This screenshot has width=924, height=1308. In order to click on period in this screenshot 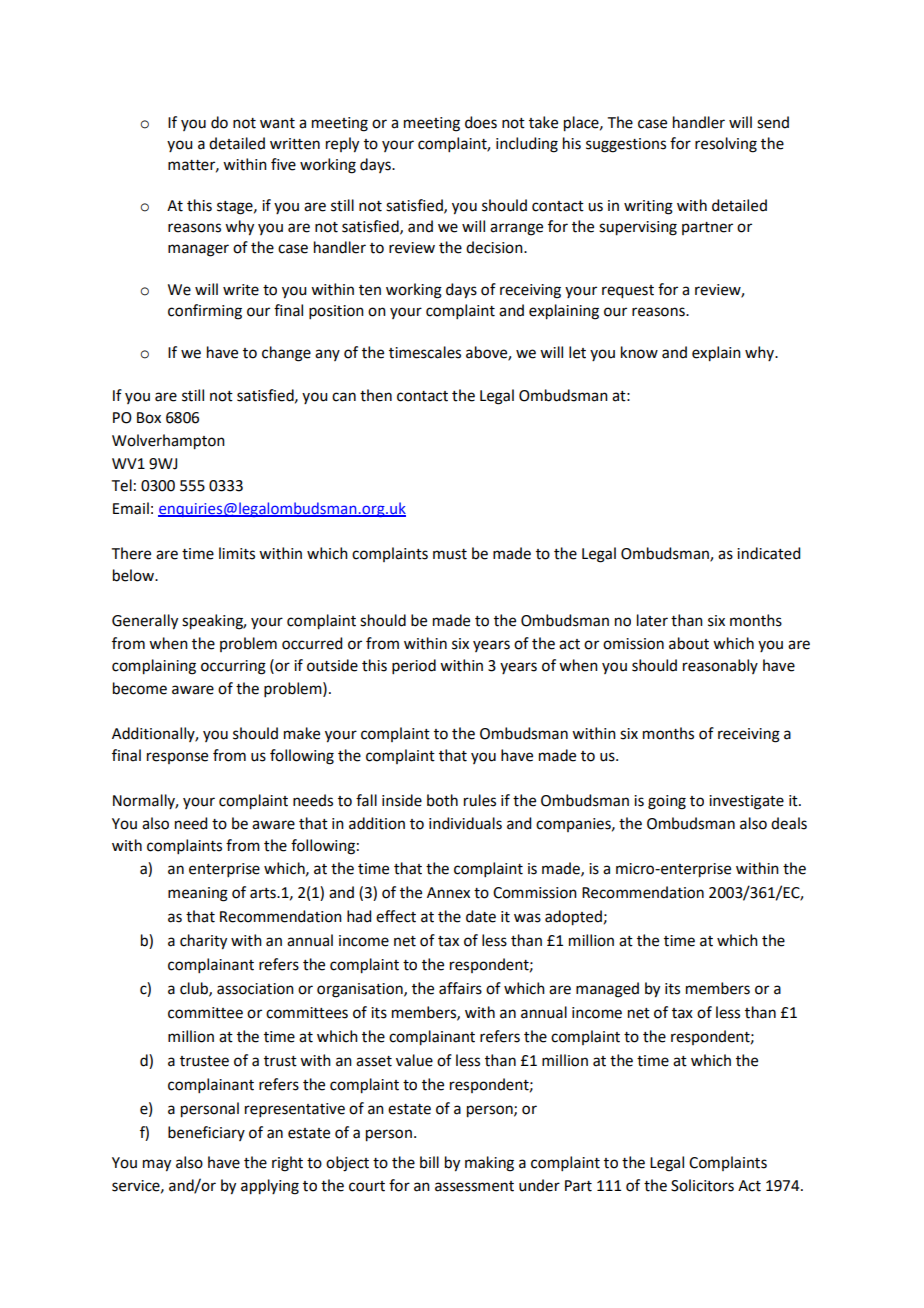, I will do `click(414, 666)`.
